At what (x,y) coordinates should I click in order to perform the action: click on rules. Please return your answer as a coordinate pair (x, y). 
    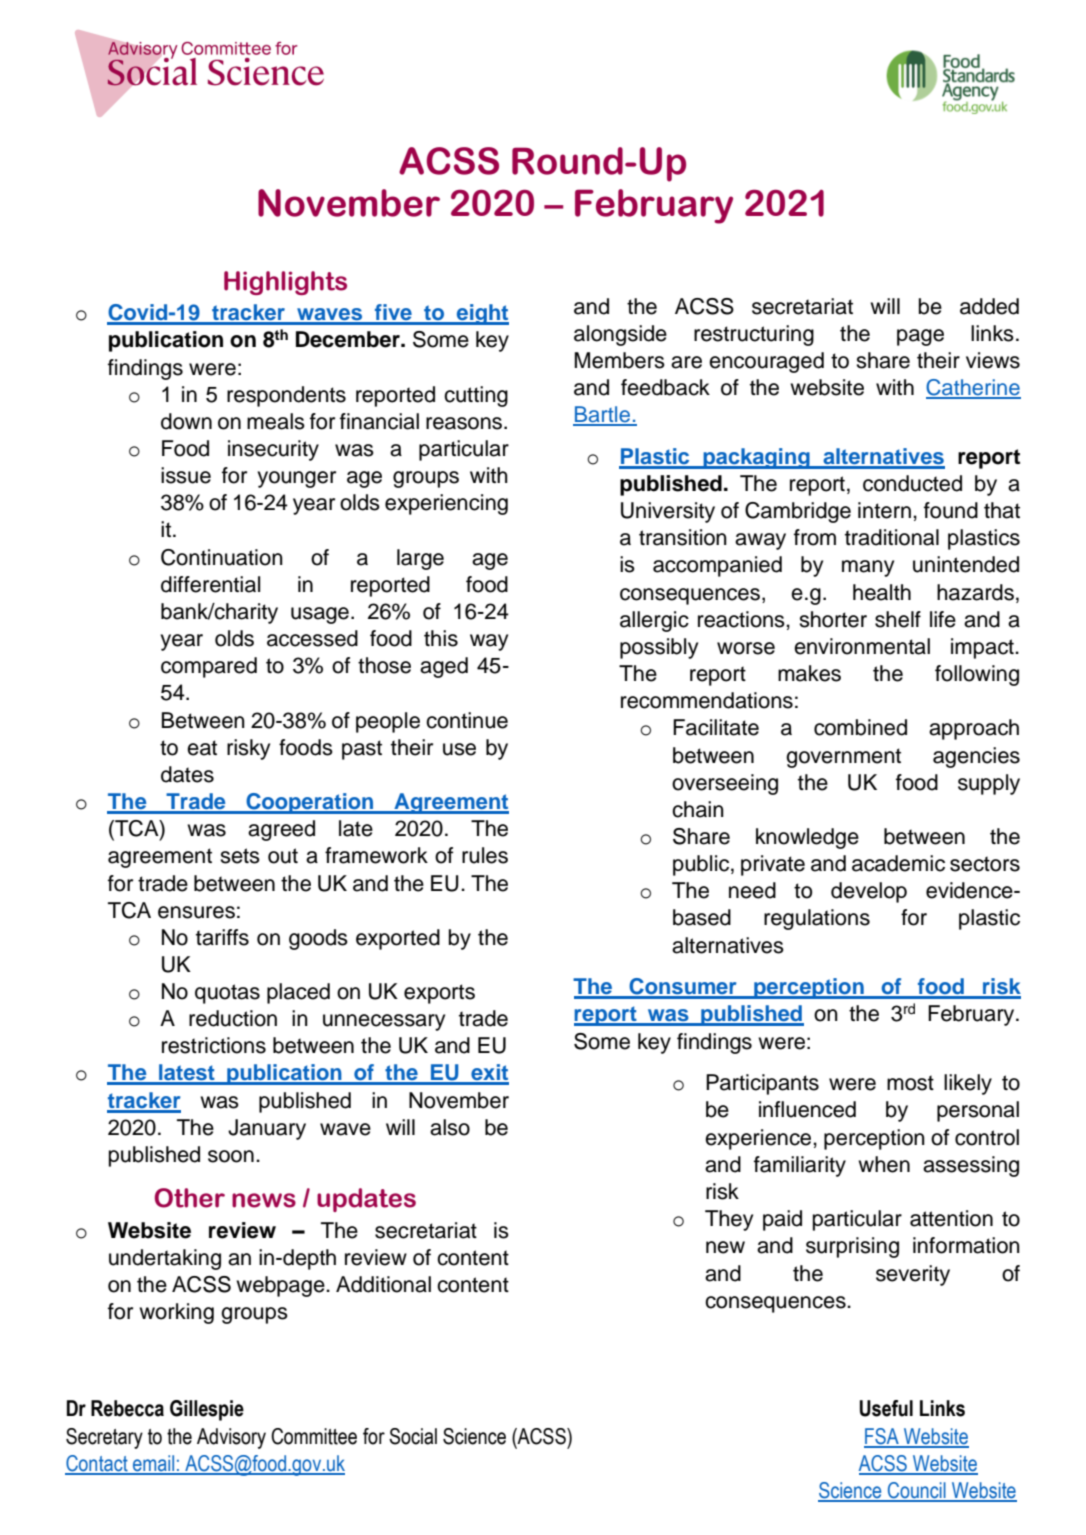
    Looking at the image, I should click on (485, 855).
